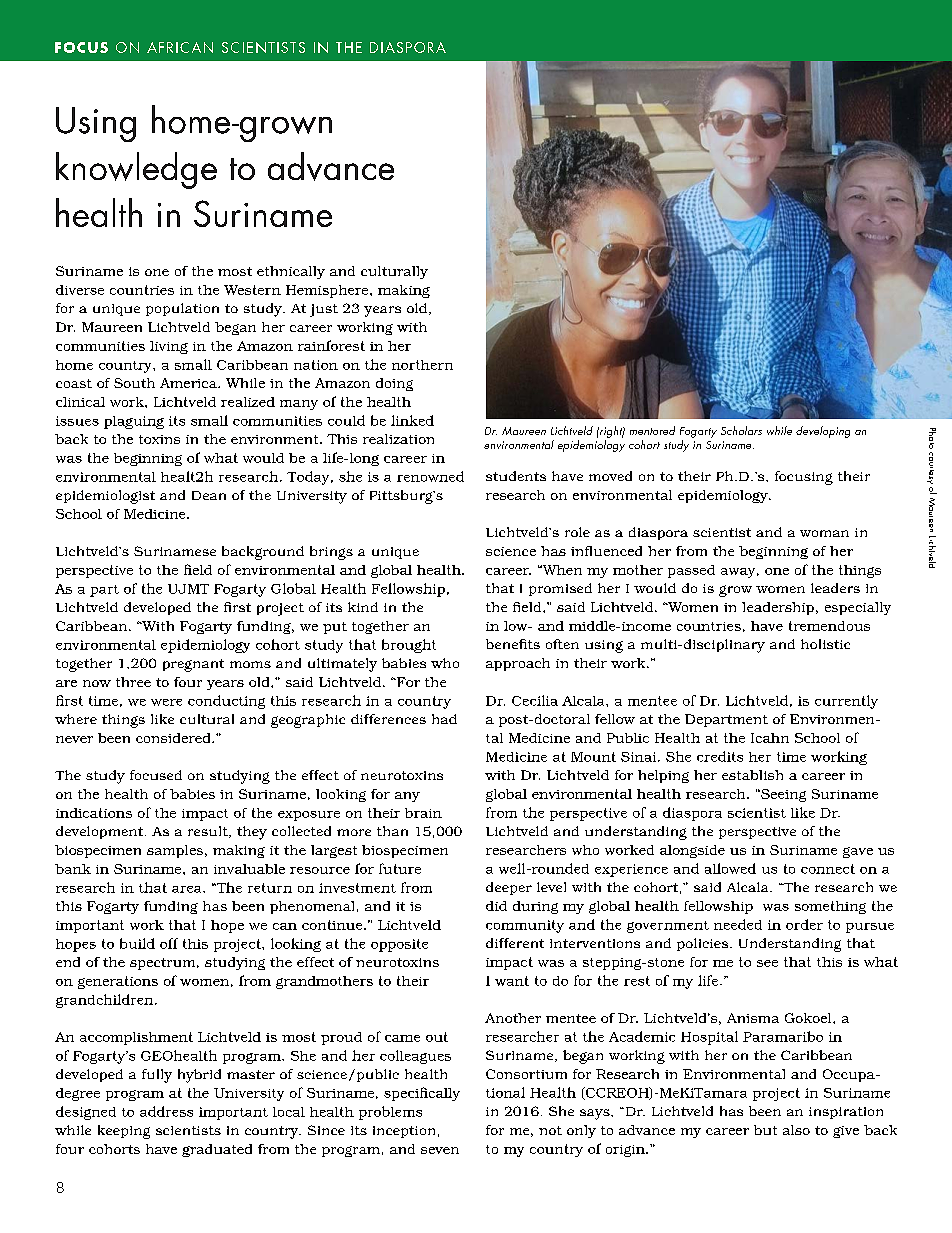 The image size is (952, 1233). I want to click on benefits, so click(513, 644).
